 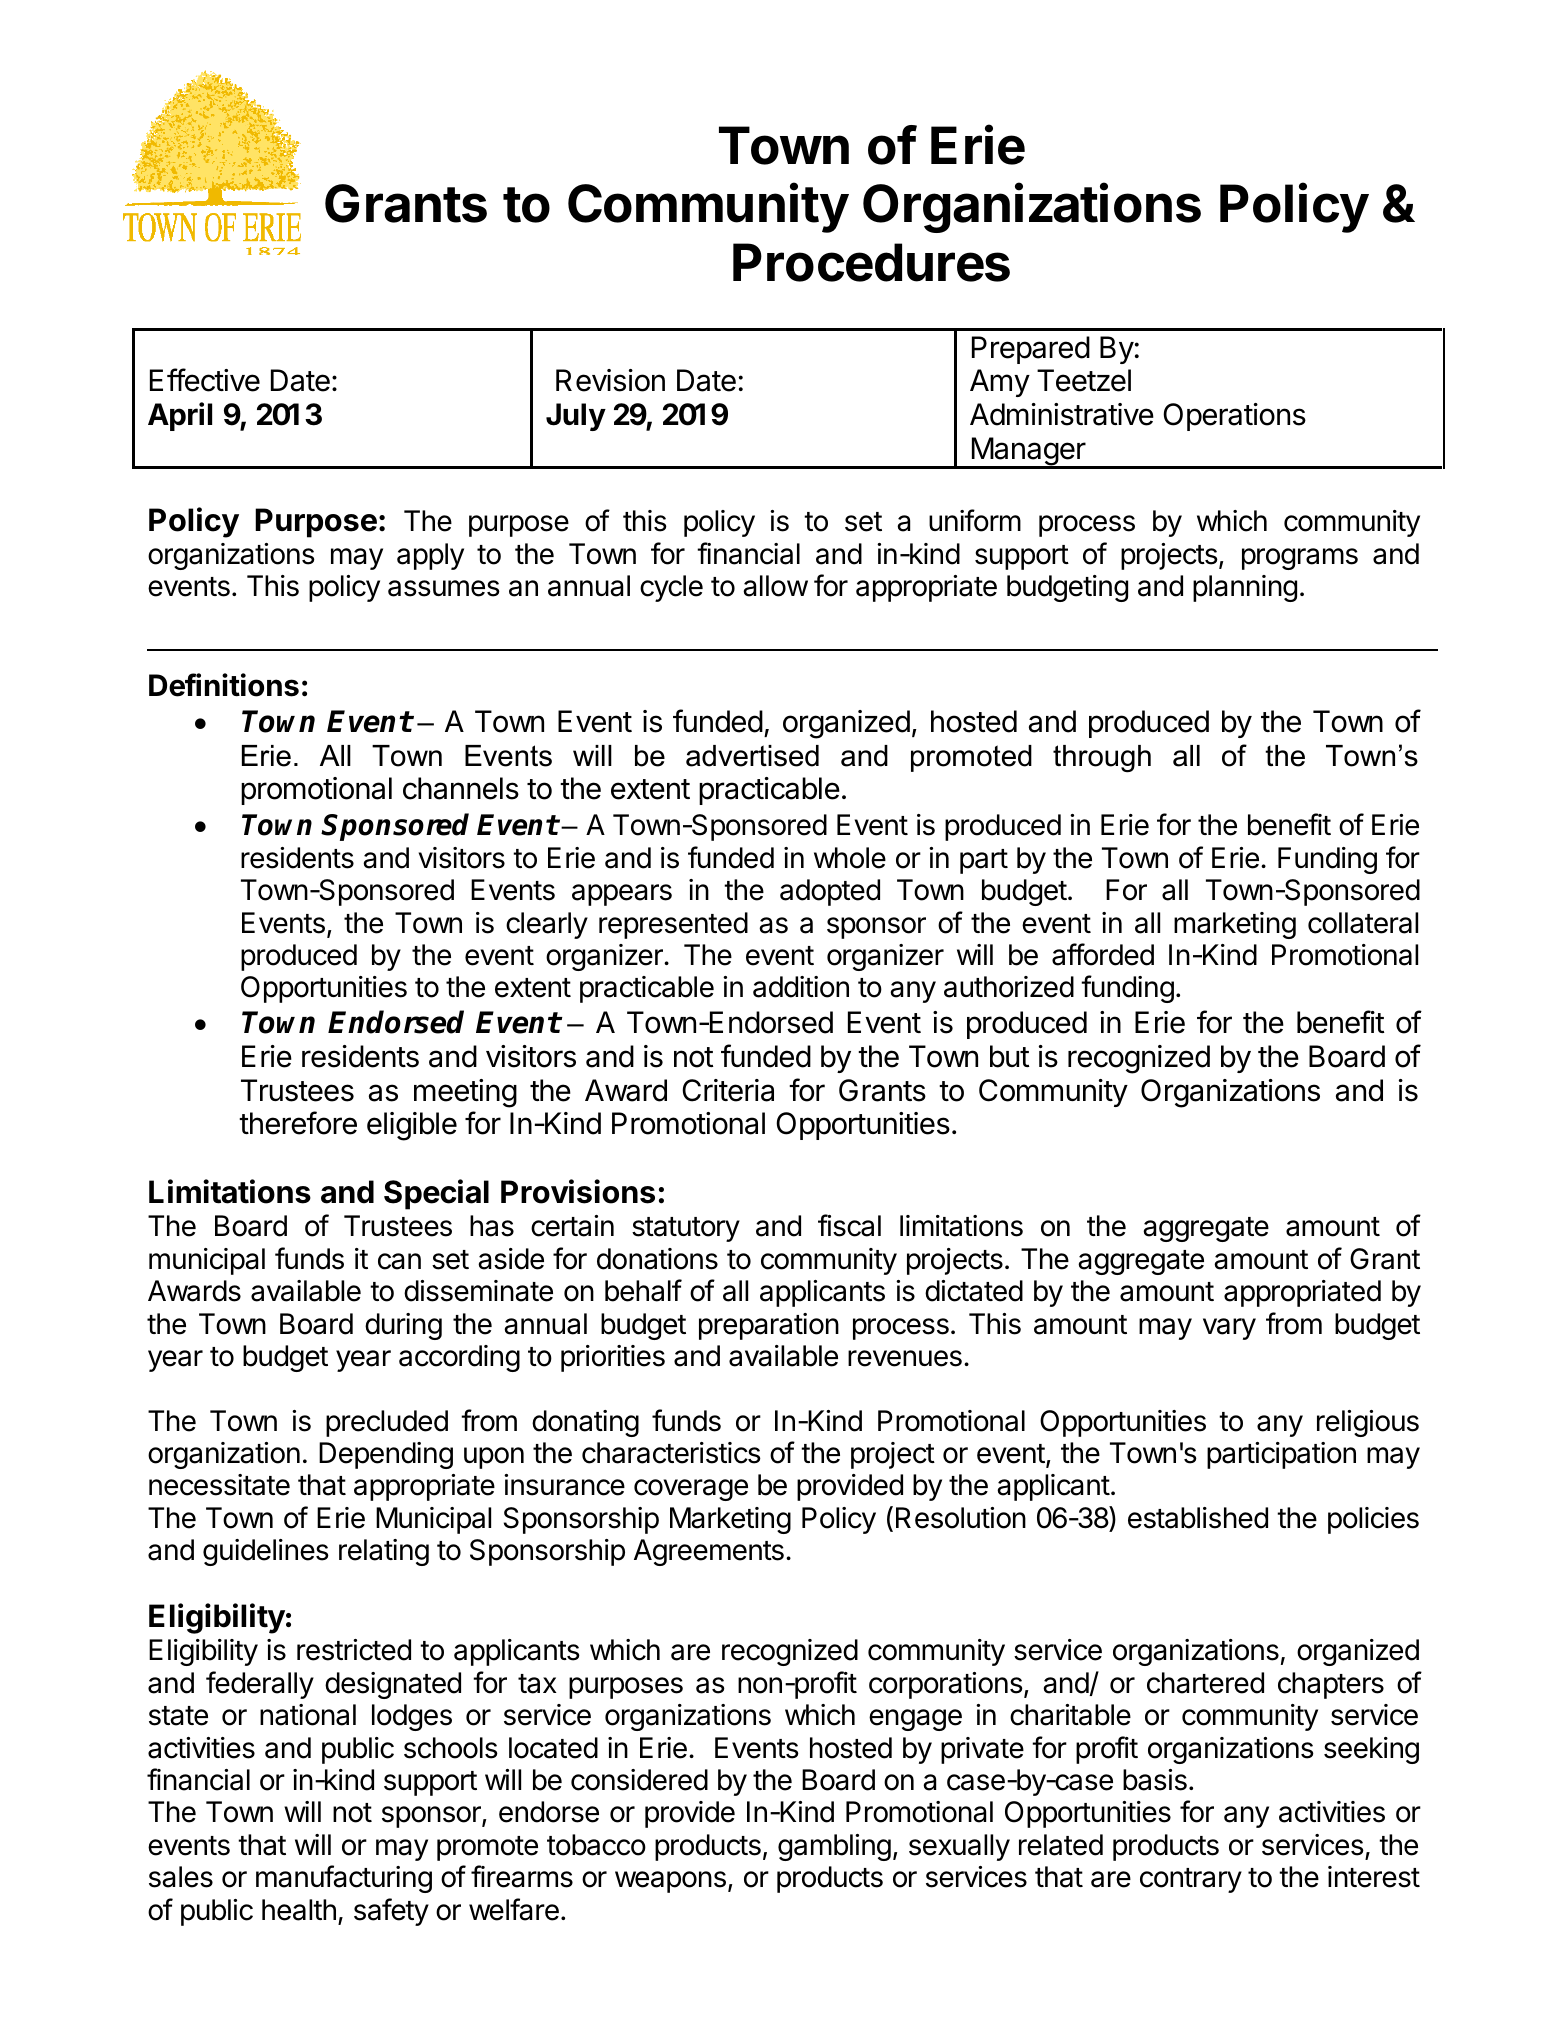 What do you see at coordinates (224, 685) in the screenshot?
I see `Definitions` at bounding box center [224, 685].
